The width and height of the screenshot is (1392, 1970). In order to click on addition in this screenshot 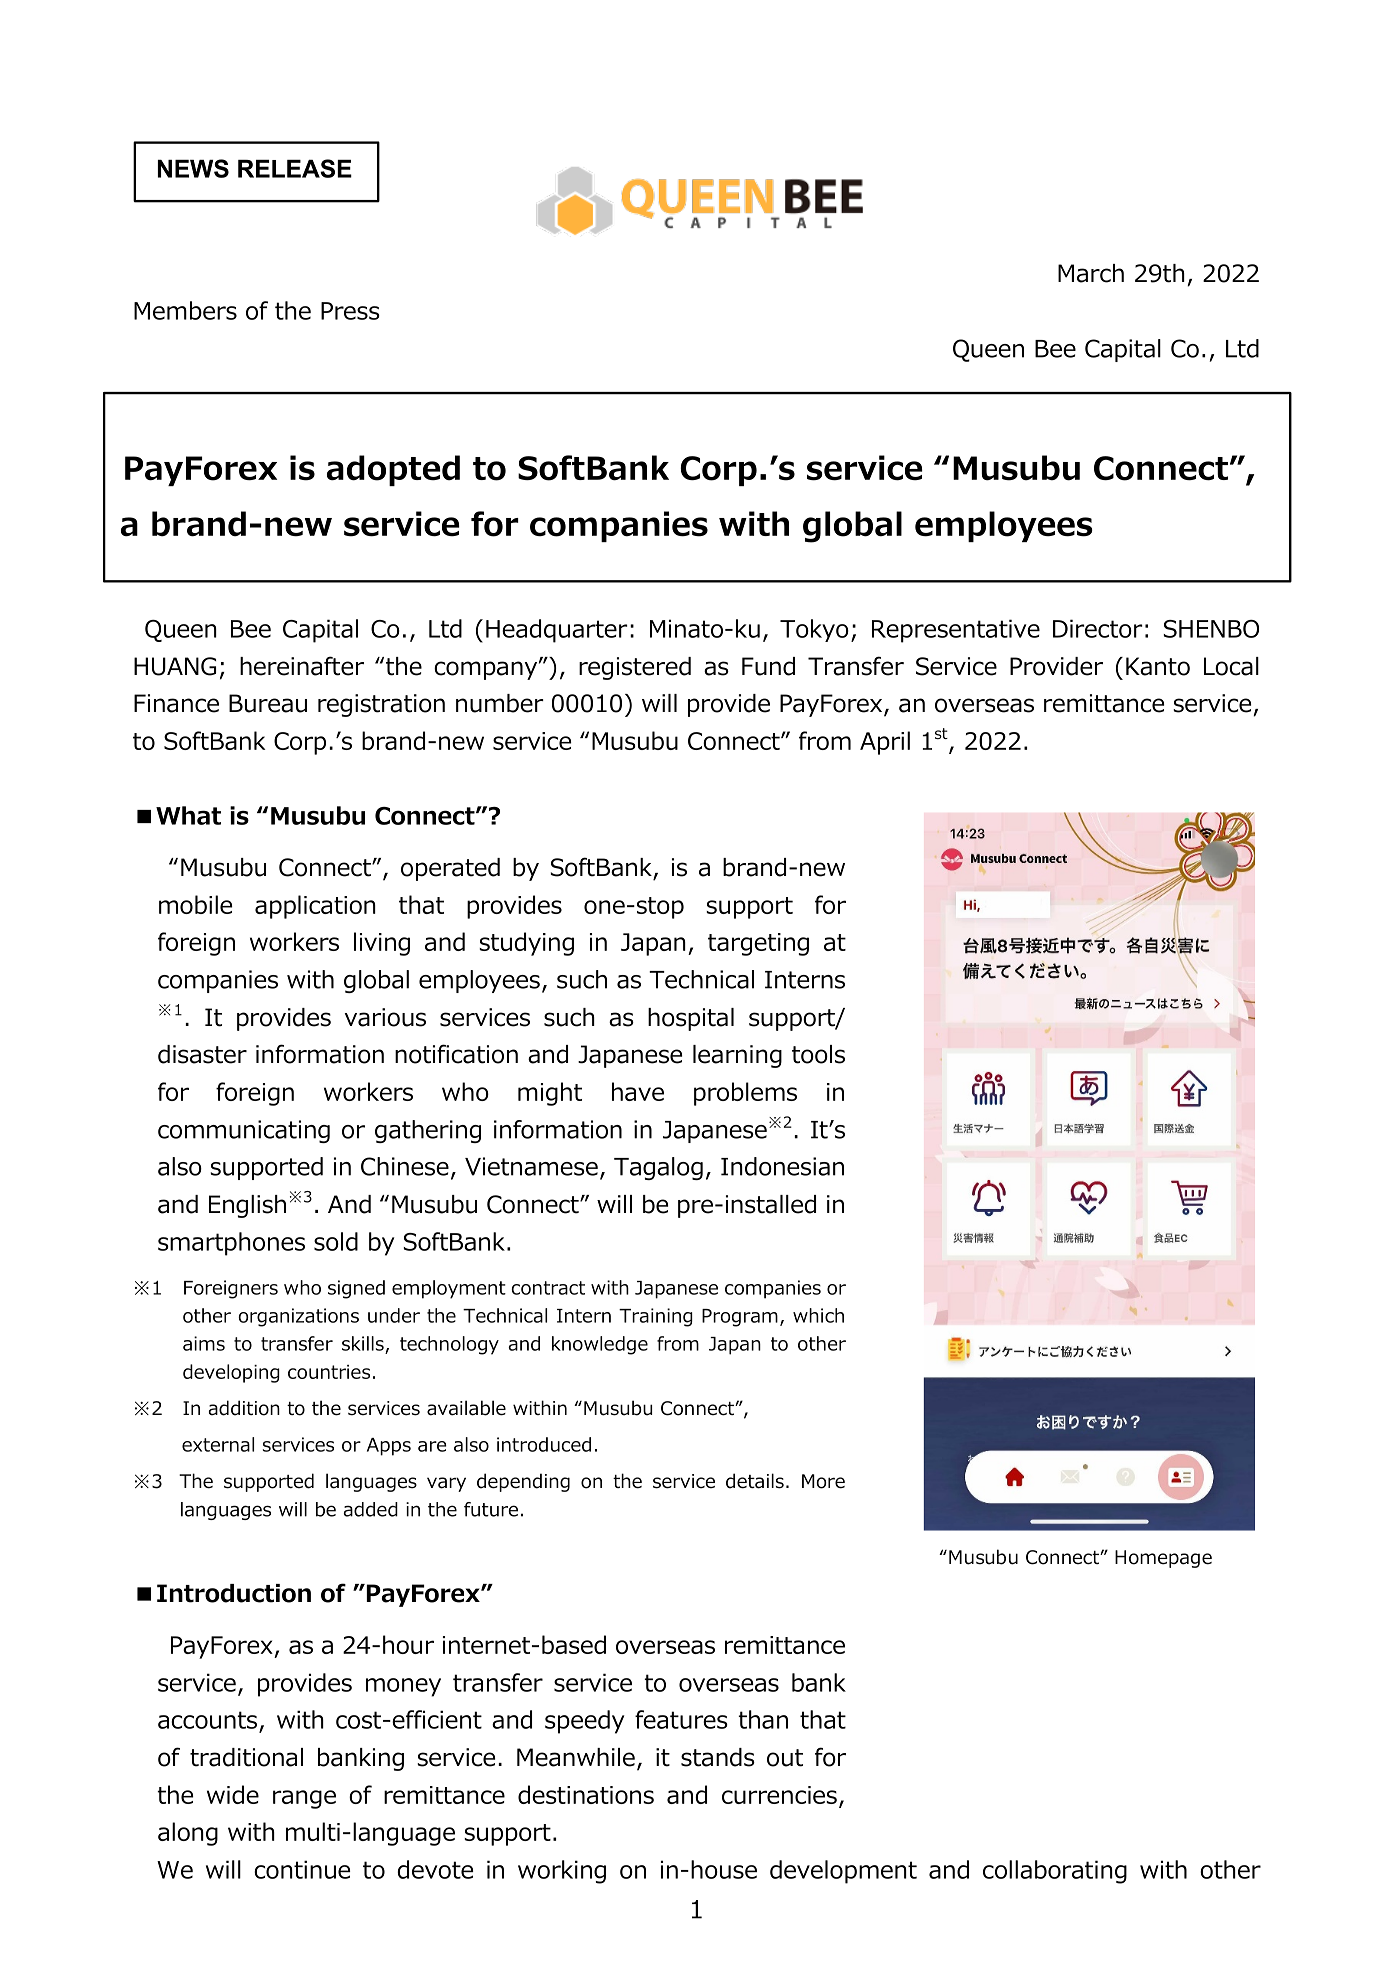, I will do `click(244, 1408)`.
